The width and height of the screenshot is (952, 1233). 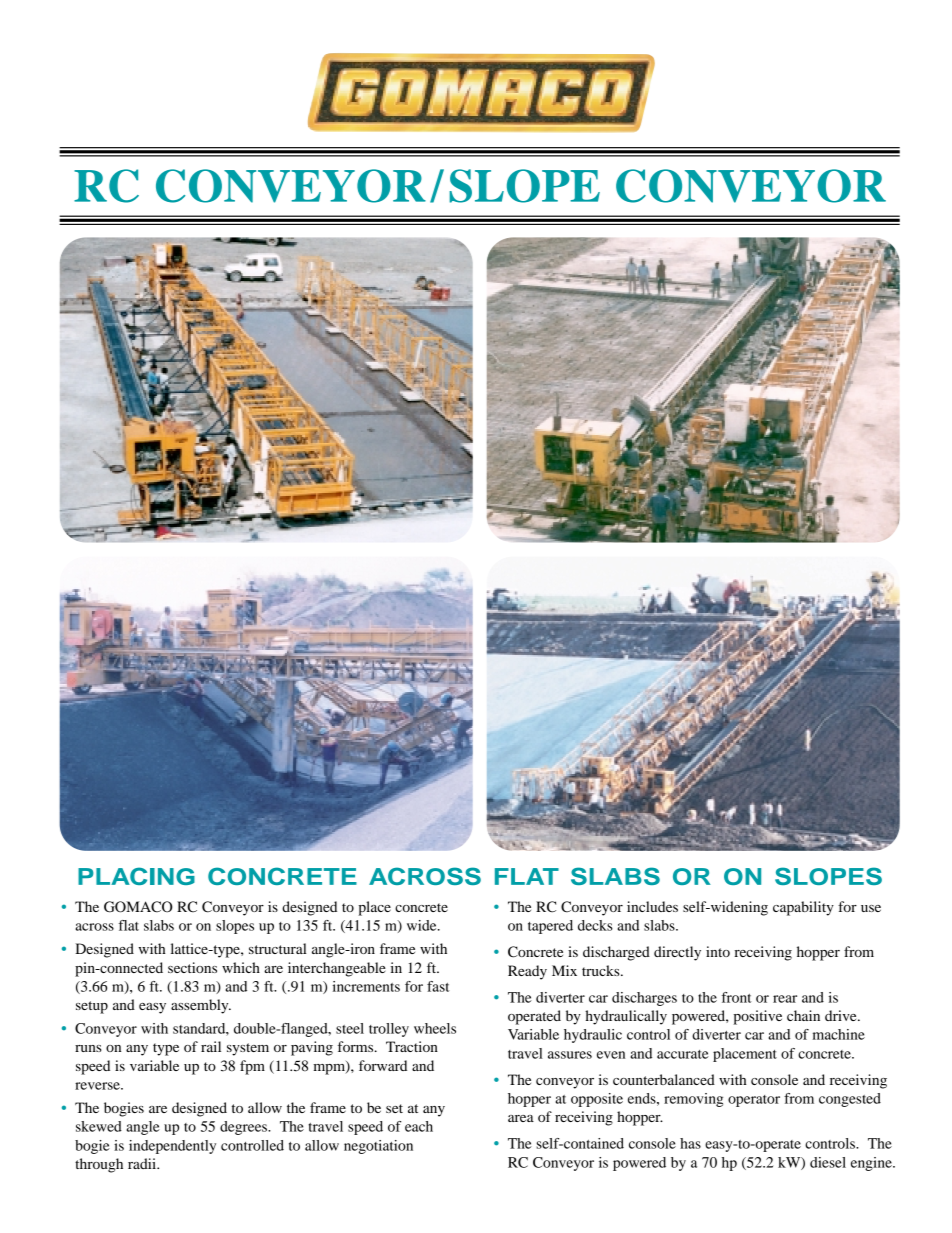 What do you see at coordinates (412, 1046) in the screenshot?
I see `Traction` at bounding box center [412, 1046].
